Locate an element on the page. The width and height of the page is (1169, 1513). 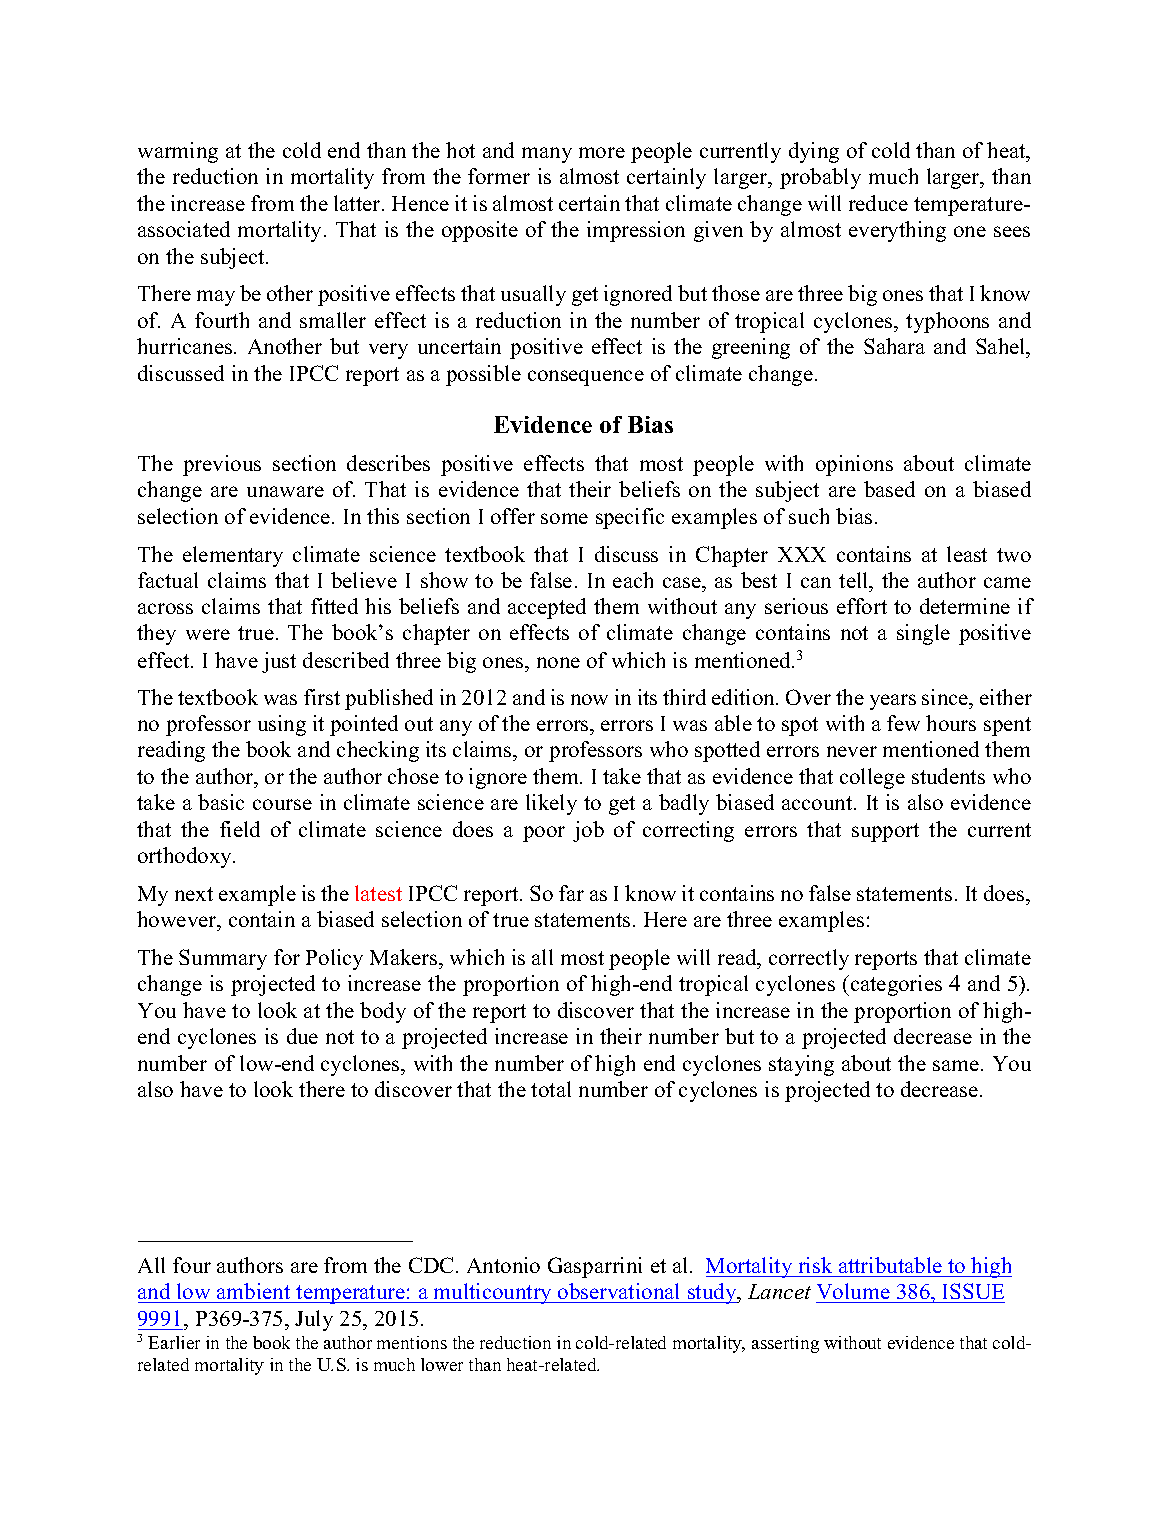
more is located at coordinates (602, 152).
